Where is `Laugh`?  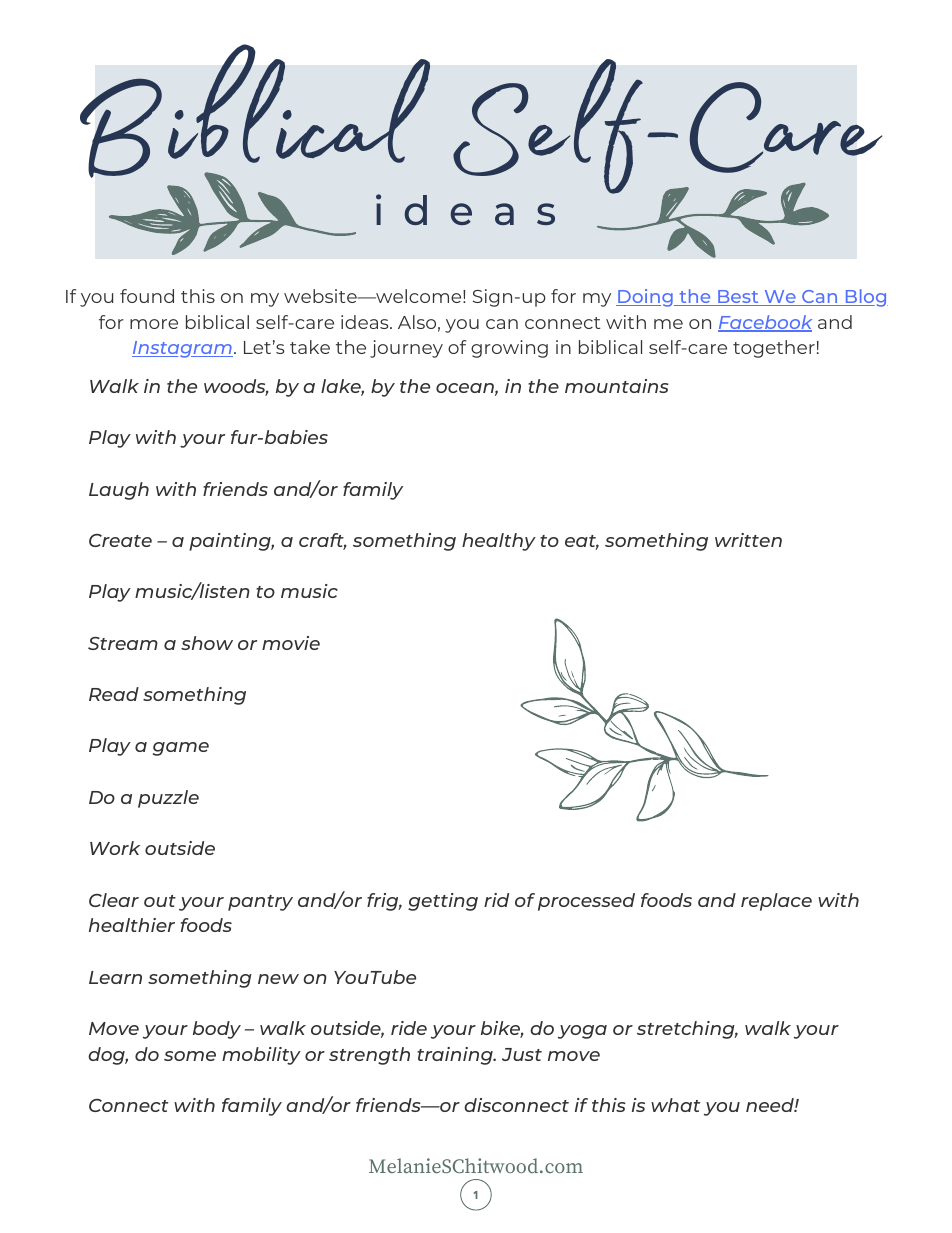
Laugh is located at coordinates (119, 491).
